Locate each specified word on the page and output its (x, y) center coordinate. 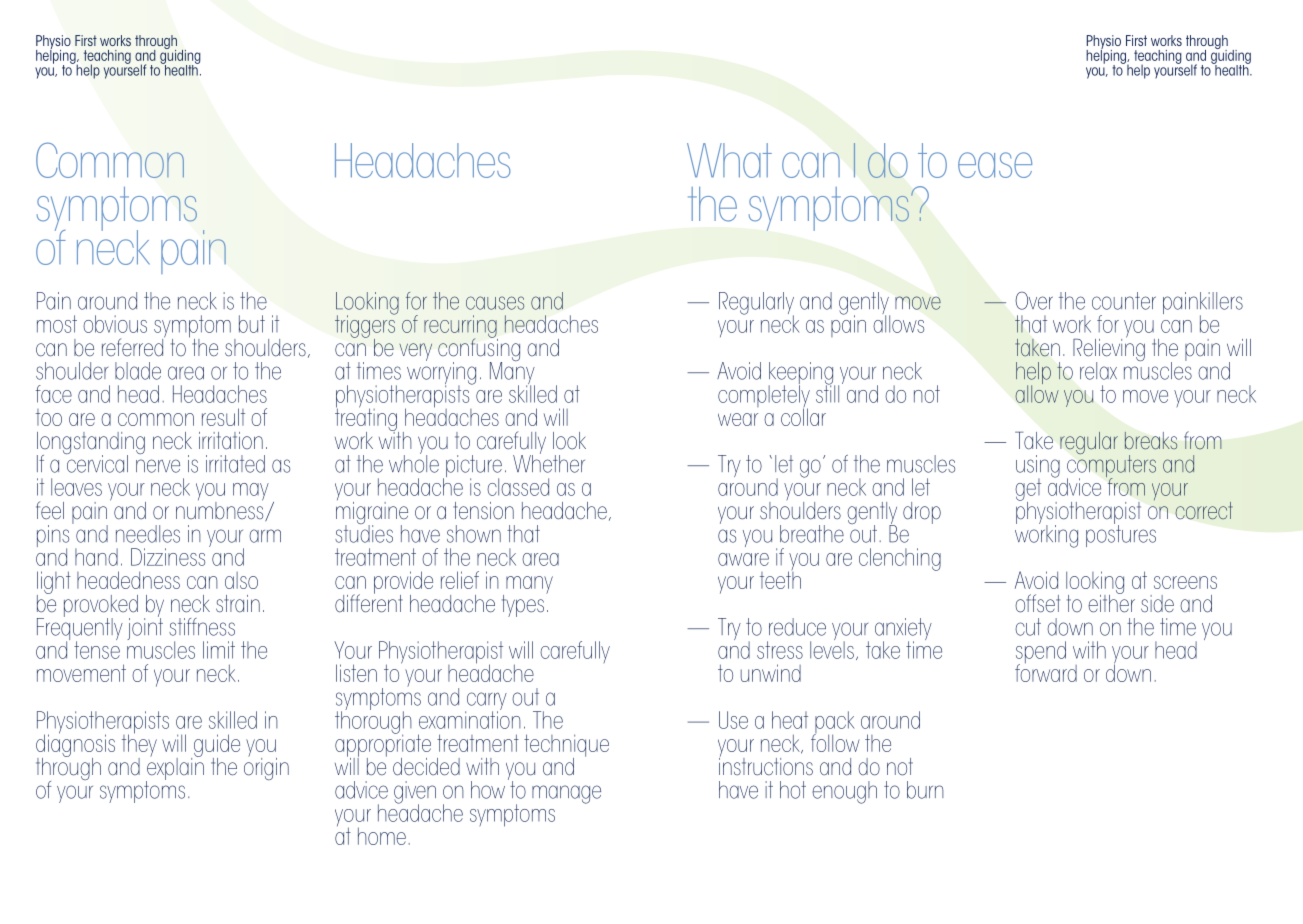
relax (1098, 371)
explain (175, 768)
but (252, 324)
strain (238, 604)
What (729, 160)
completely (764, 396)
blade (138, 371)
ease (995, 165)
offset (1037, 603)
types (523, 606)
